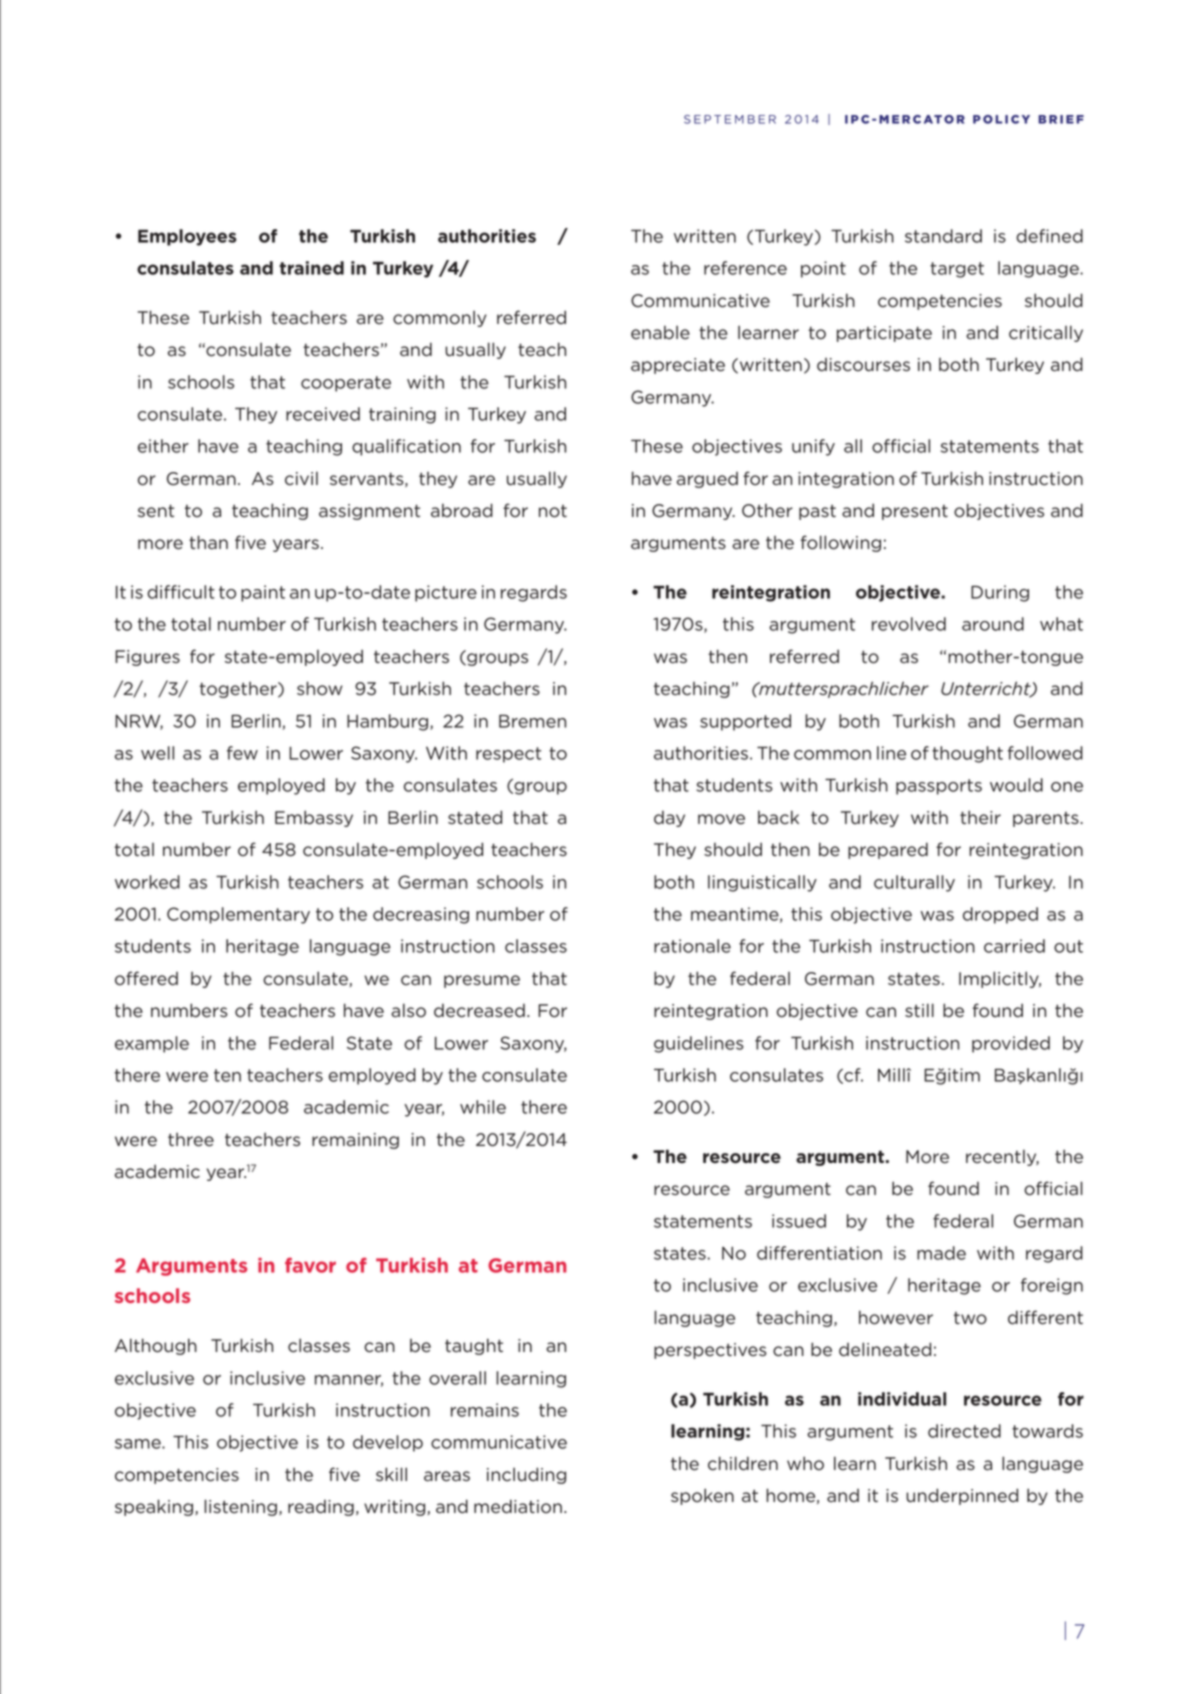 This screenshot has height=1694, width=1198. I want to click on show, so click(319, 688).
